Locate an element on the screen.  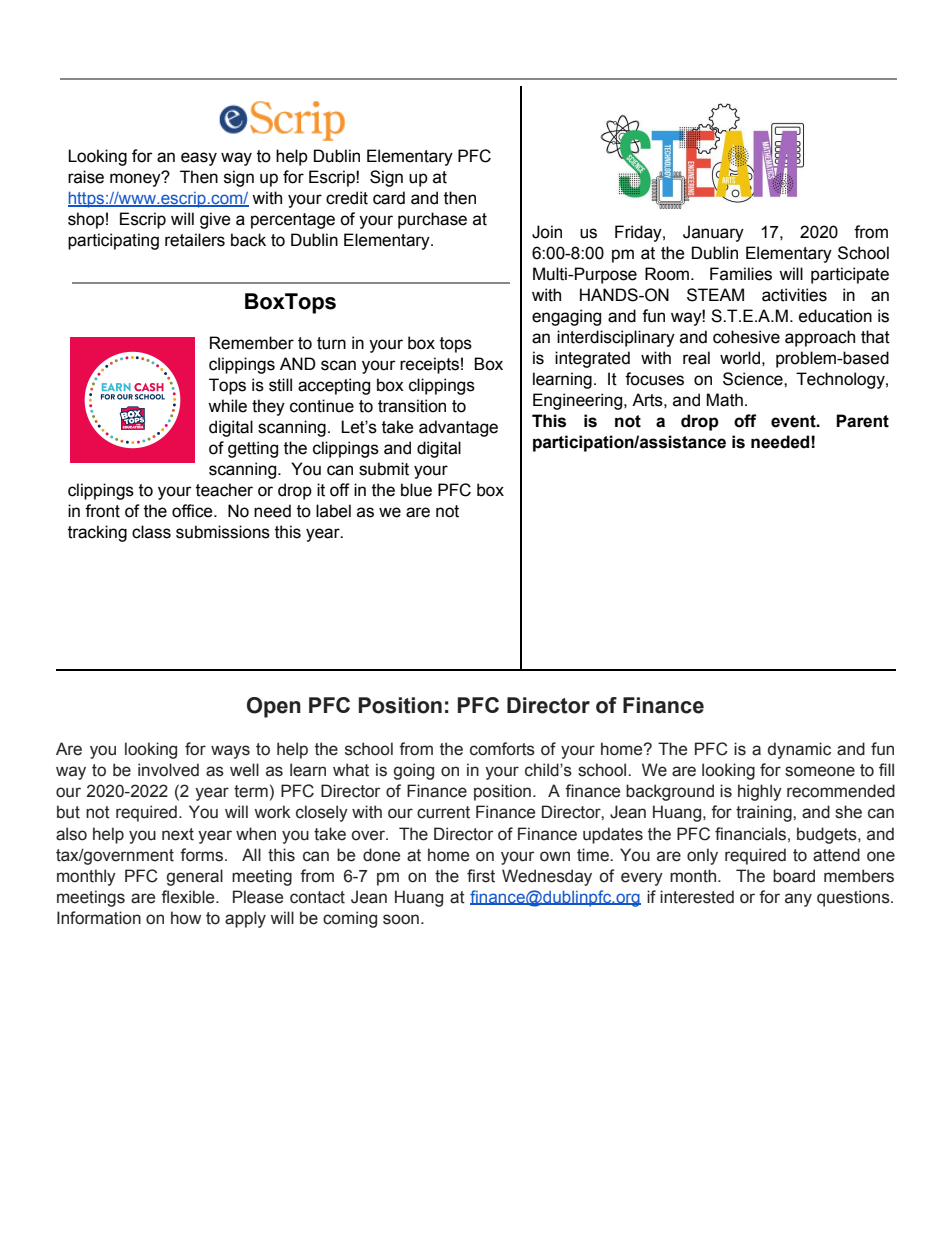
flexible is located at coordinates (189, 897).
